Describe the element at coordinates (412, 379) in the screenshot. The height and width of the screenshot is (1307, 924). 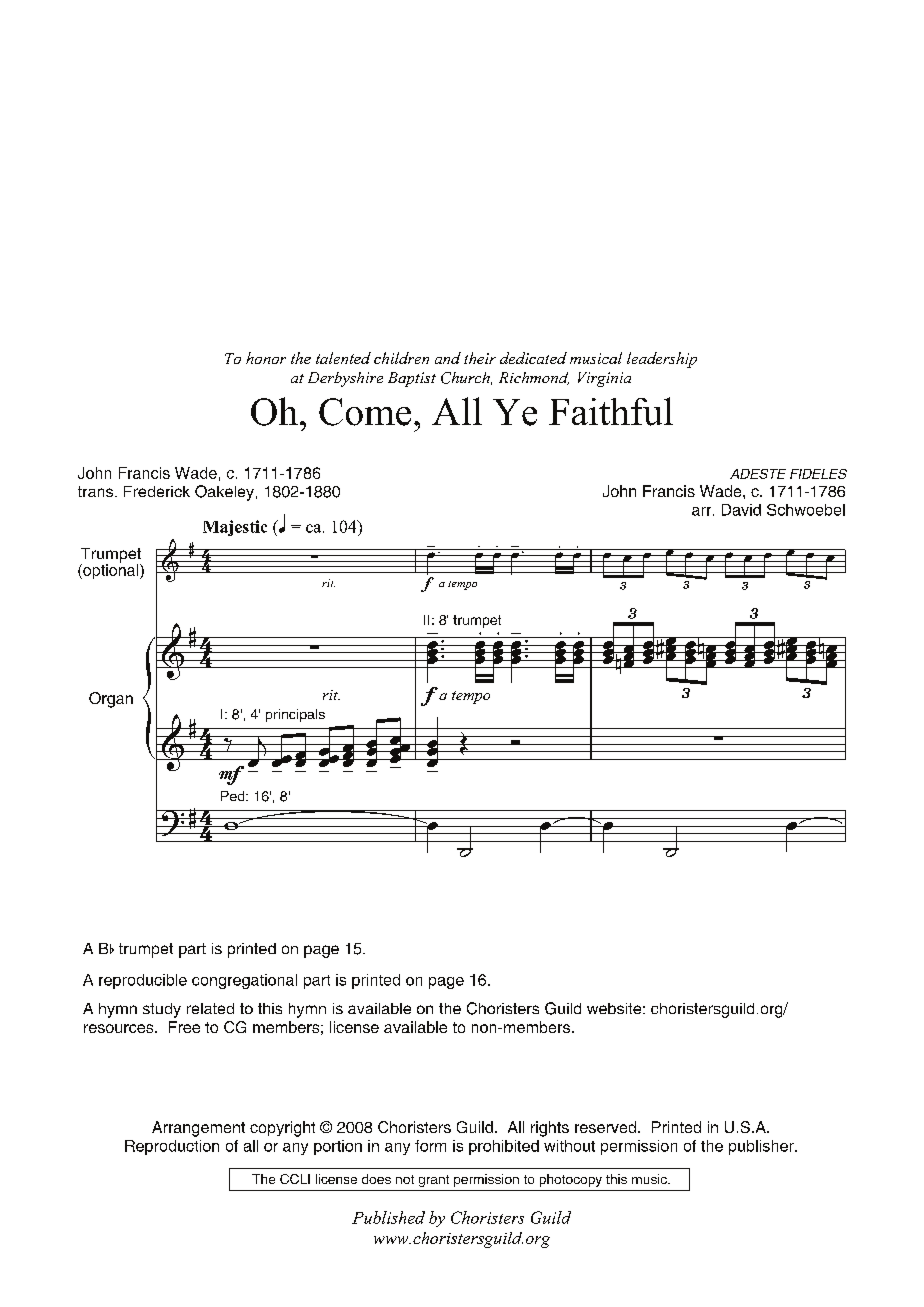
I see `Baptist` at that location.
